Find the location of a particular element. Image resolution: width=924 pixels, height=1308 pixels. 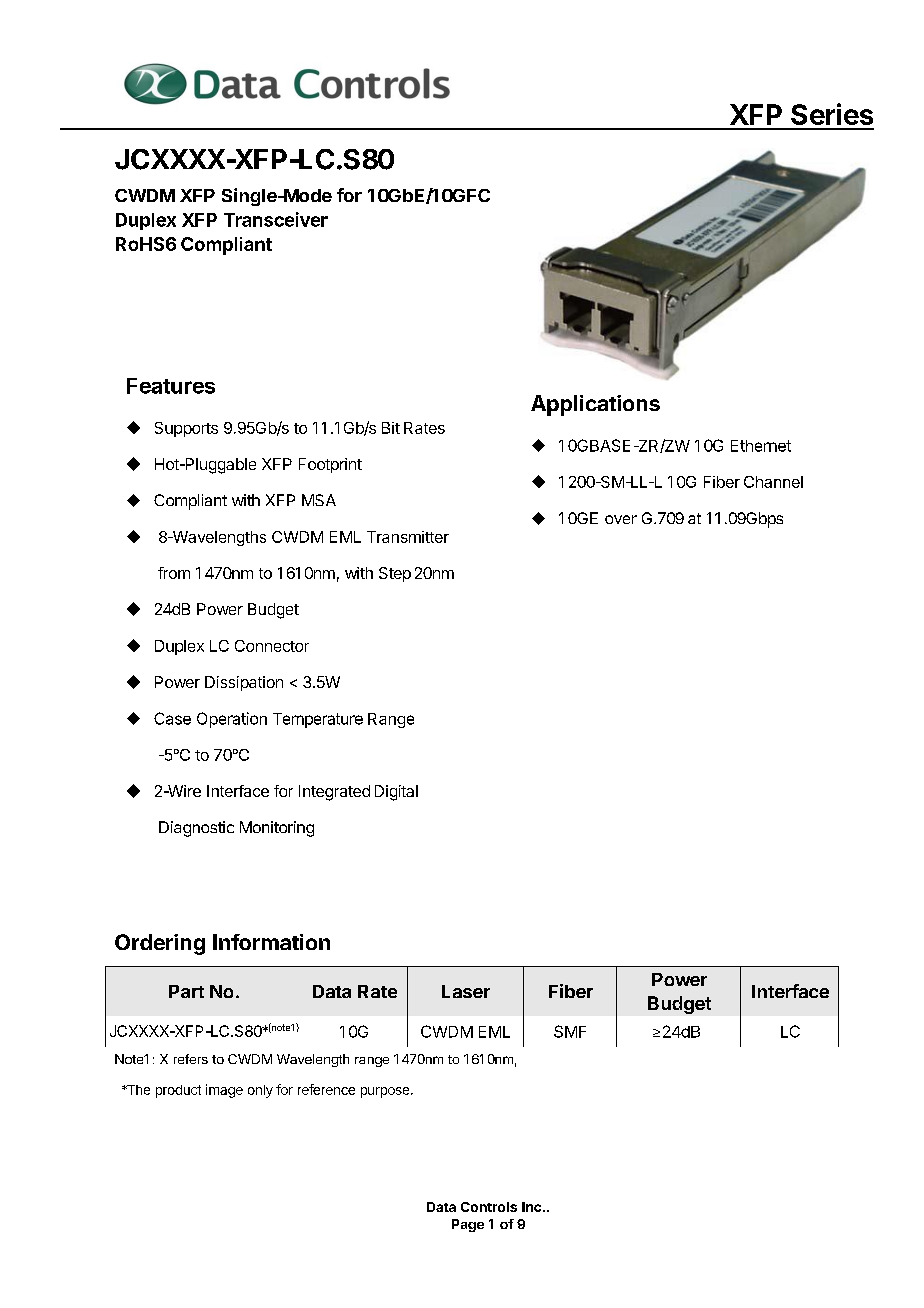

Ethernet is located at coordinates (761, 446).
